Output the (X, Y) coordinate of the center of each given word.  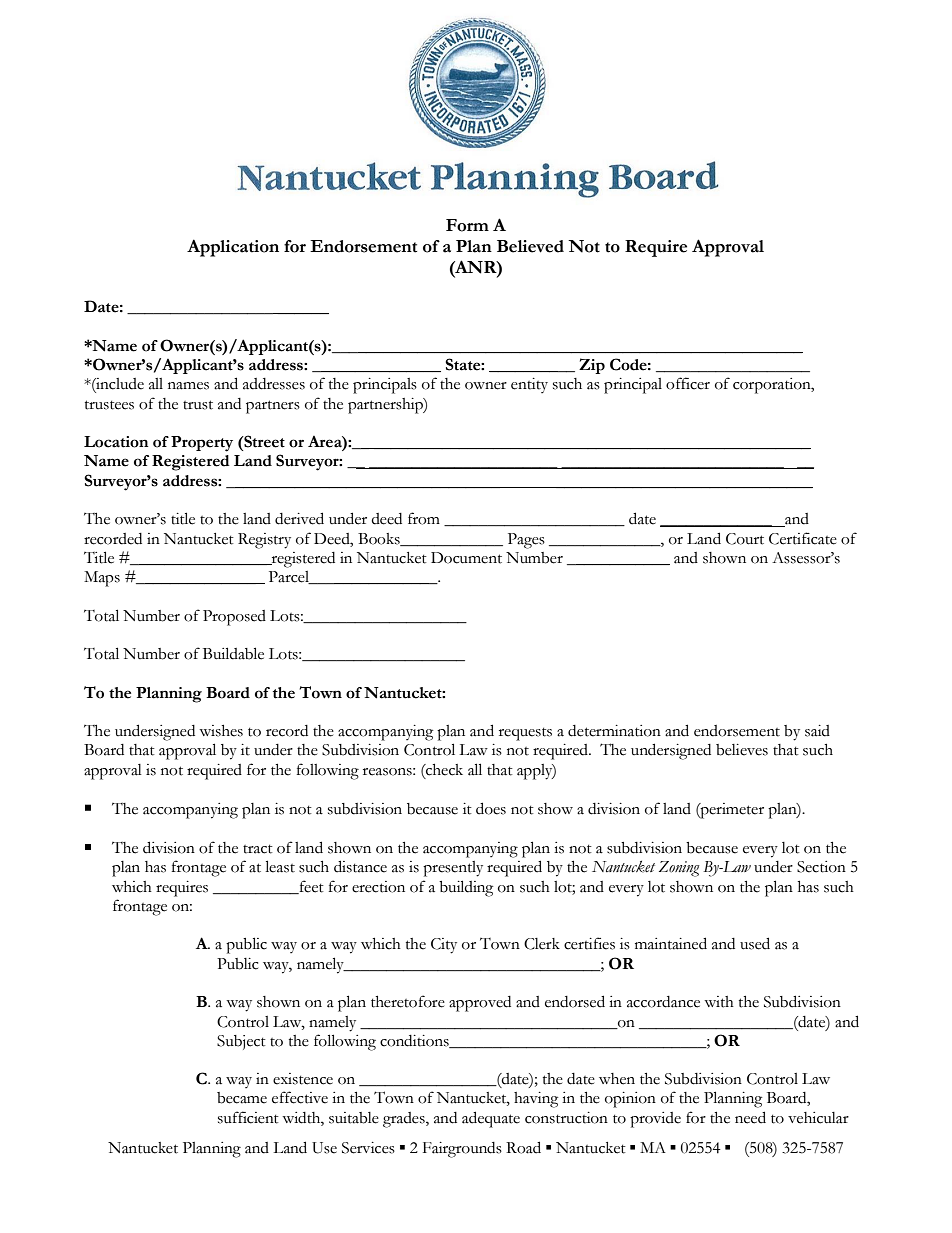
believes (742, 750)
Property (202, 444)
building (466, 888)
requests (525, 734)
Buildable (233, 653)
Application (233, 248)
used (755, 943)
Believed (530, 246)
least (280, 866)
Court (745, 539)
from (424, 518)
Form (467, 225)
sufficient (248, 1117)
